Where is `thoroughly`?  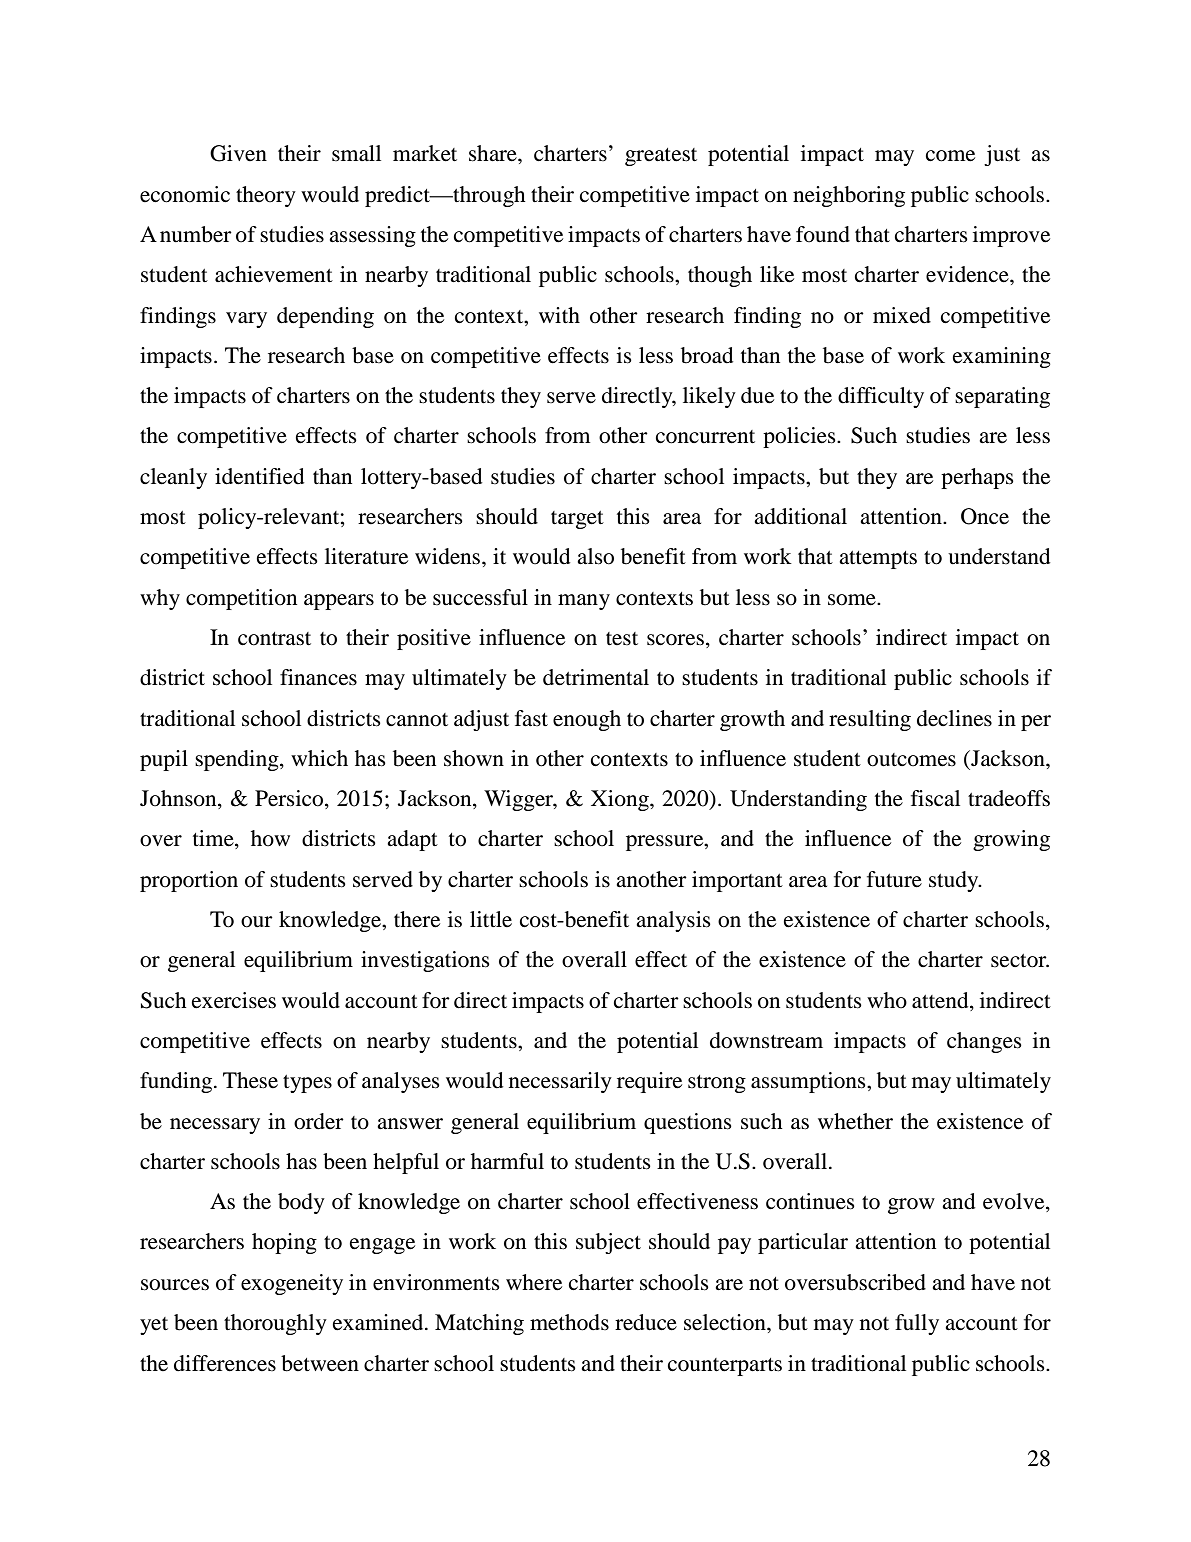 thoroughly is located at coordinates (275, 1324).
